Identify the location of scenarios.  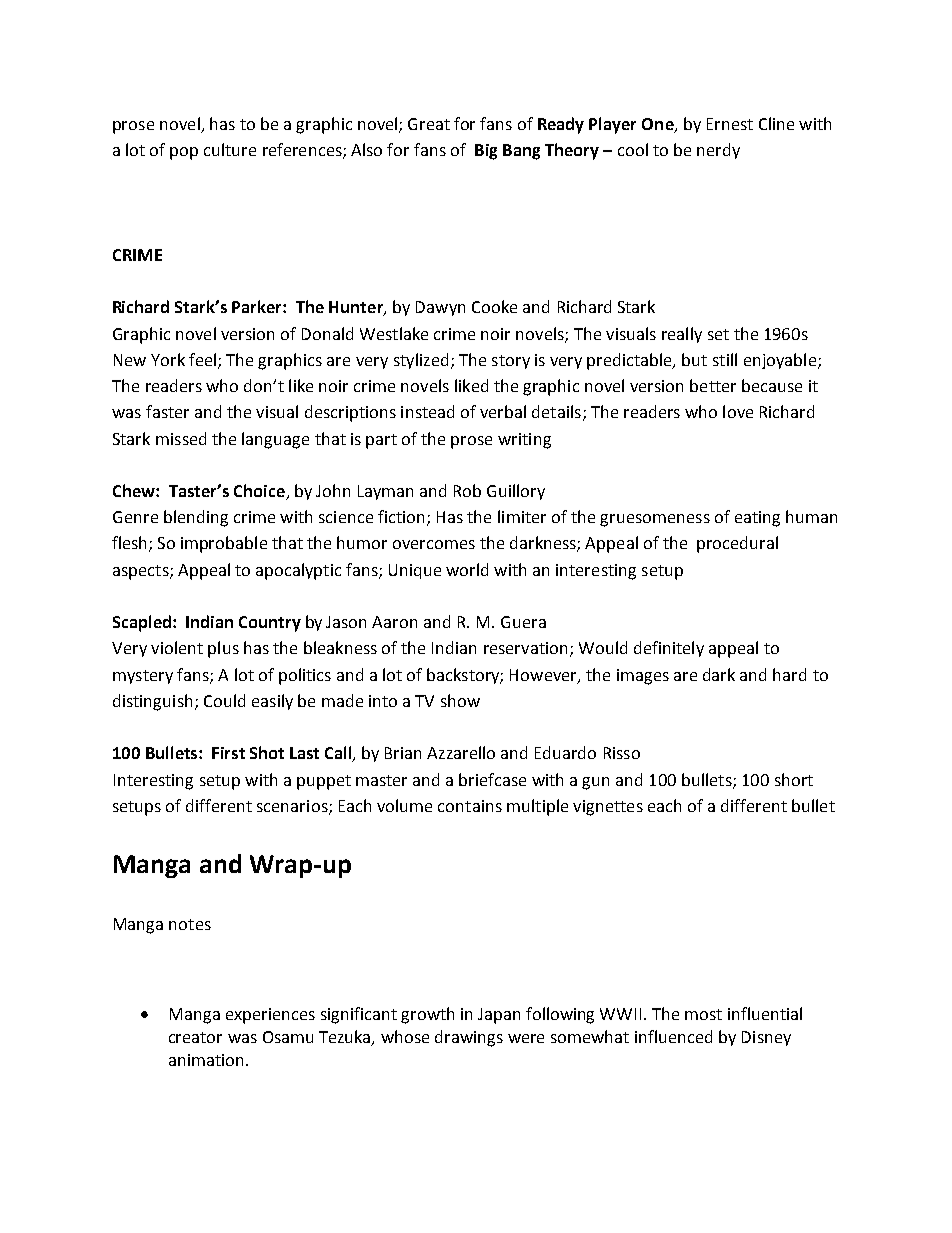
(293, 807).
